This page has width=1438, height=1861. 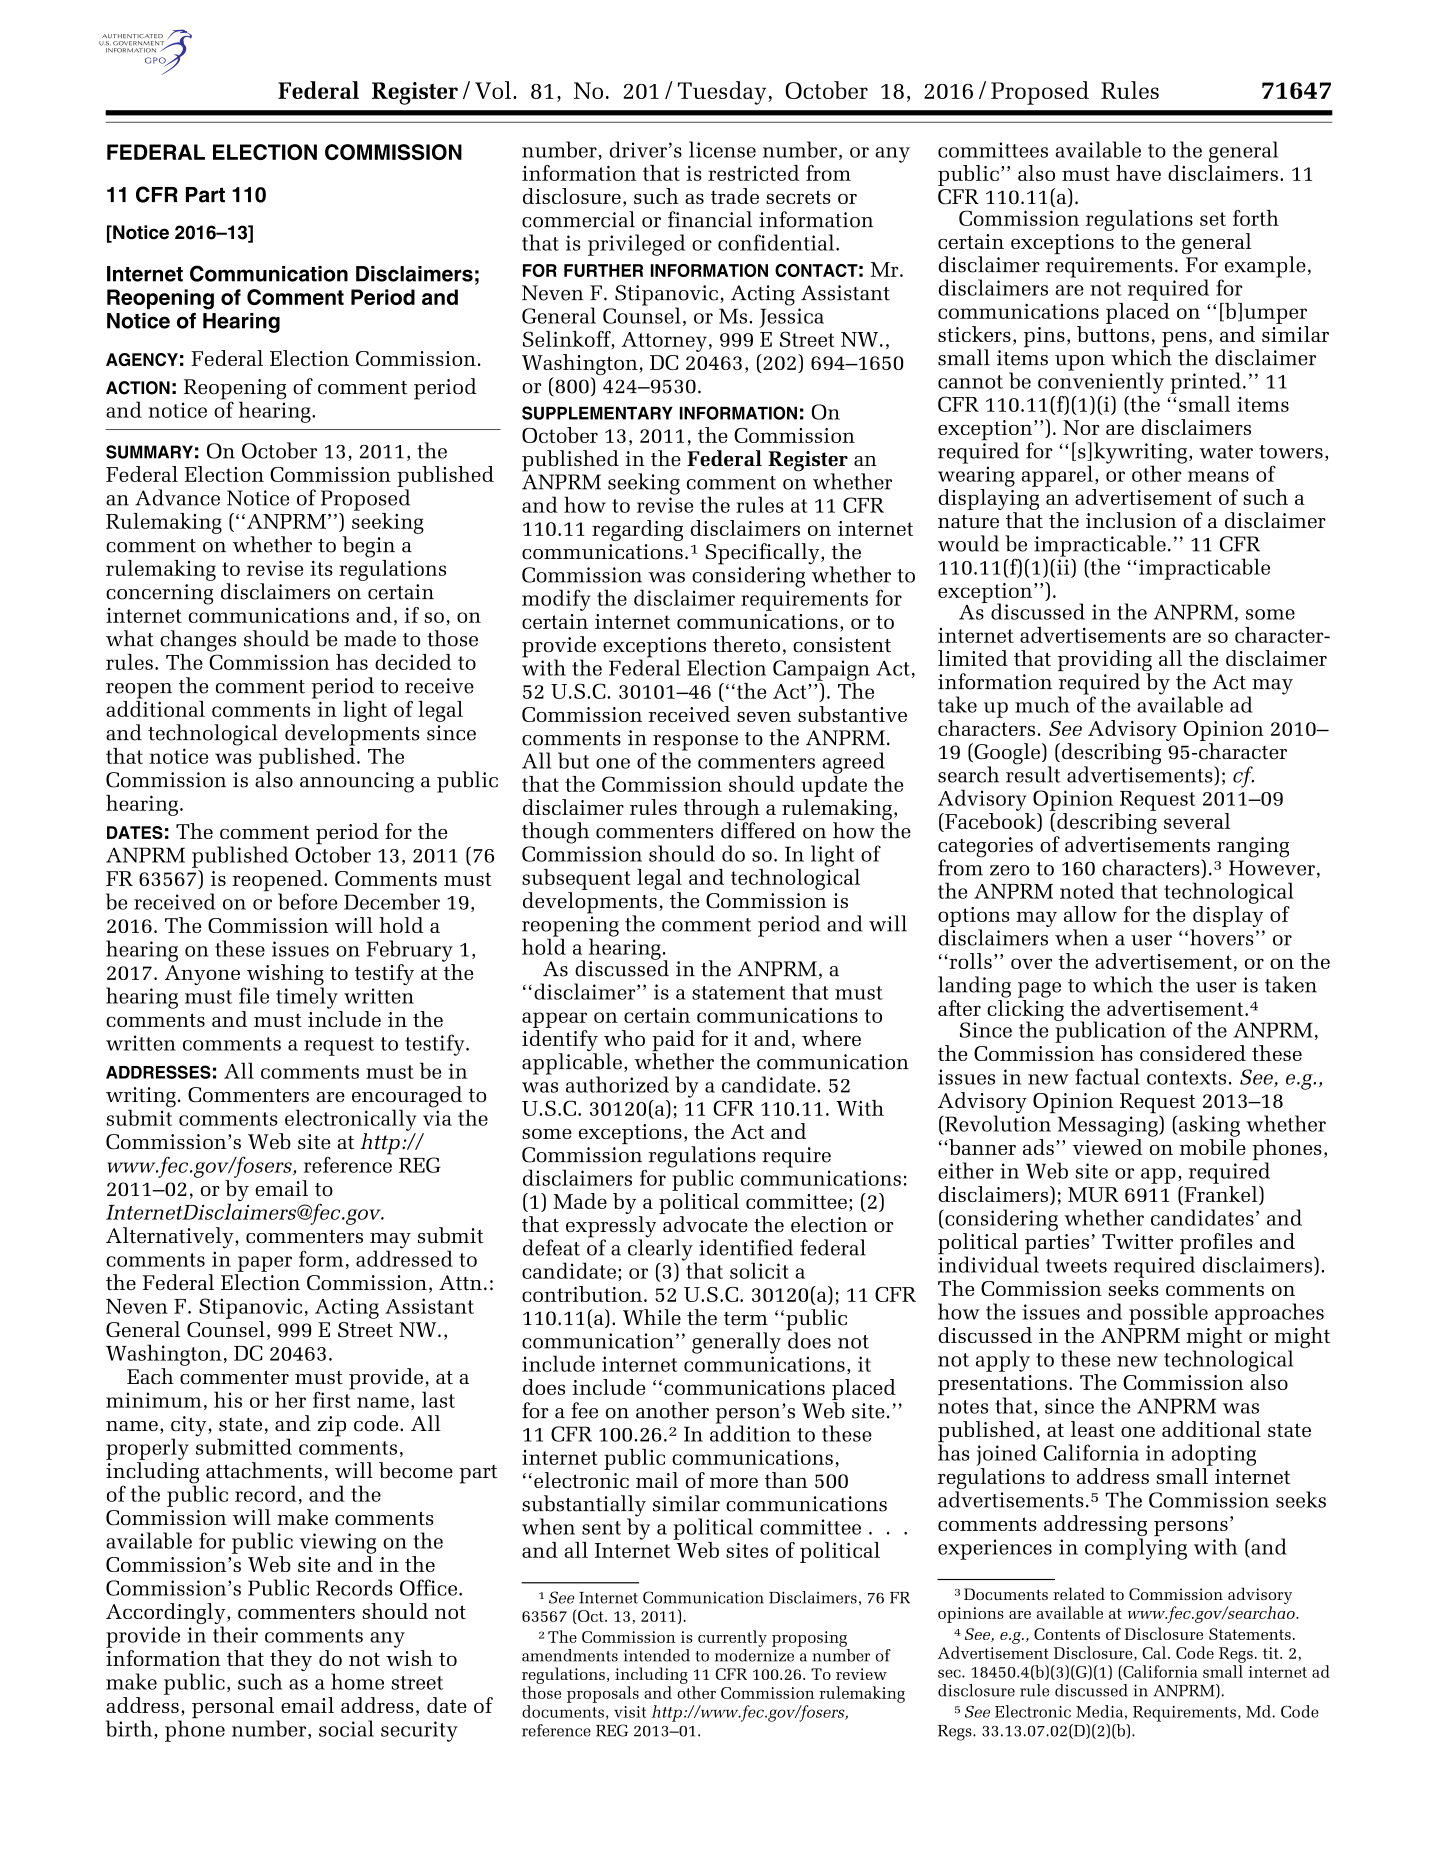 What do you see at coordinates (265, 1264) in the page?
I see `paper` at bounding box center [265, 1264].
